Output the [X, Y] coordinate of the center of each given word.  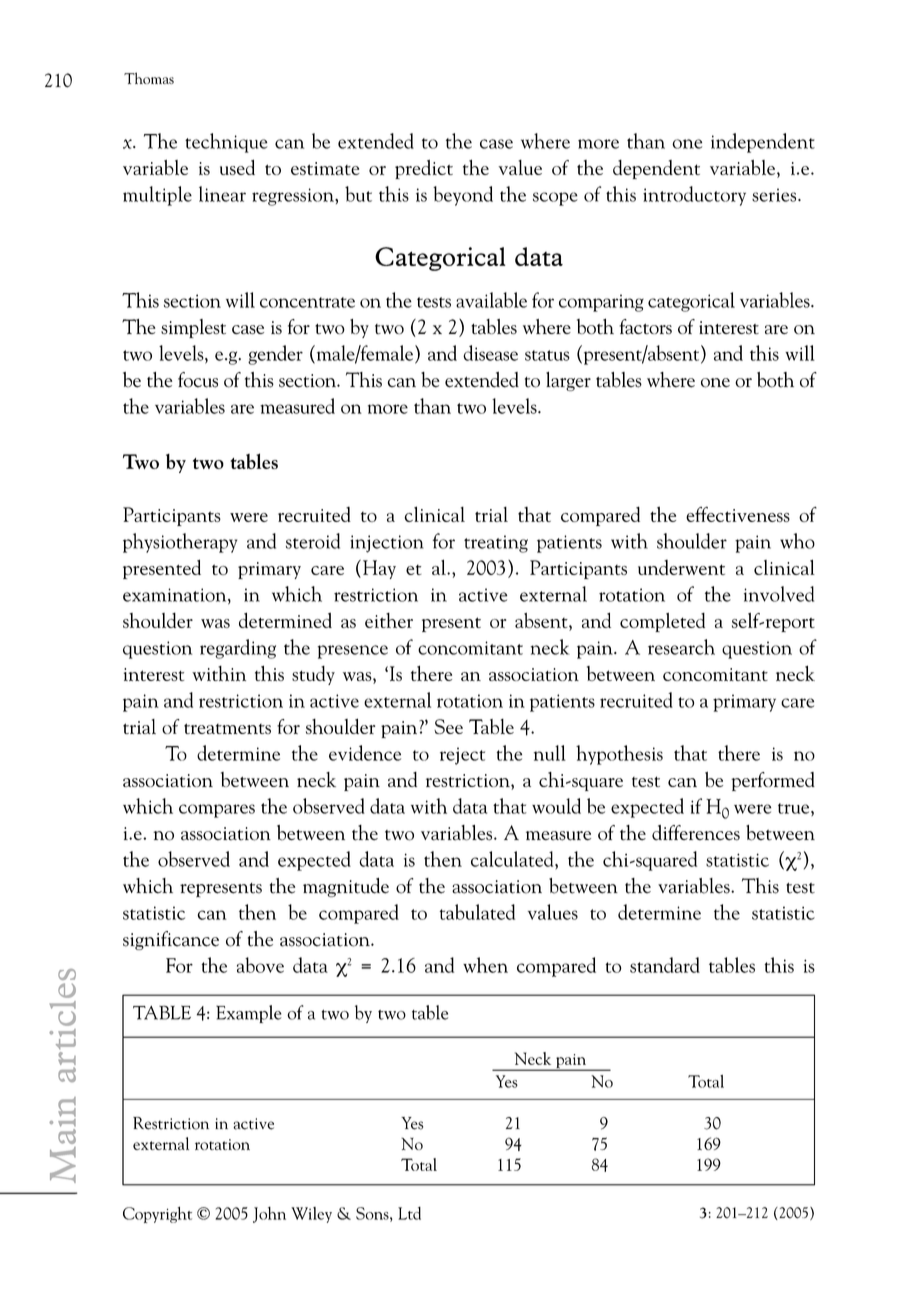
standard [665, 965]
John [269, 1215]
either [389, 620]
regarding [238, 649]
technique [226, 143]
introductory [694, 196]
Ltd [409, 1213]
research [681, 647]
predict [424, 169]
